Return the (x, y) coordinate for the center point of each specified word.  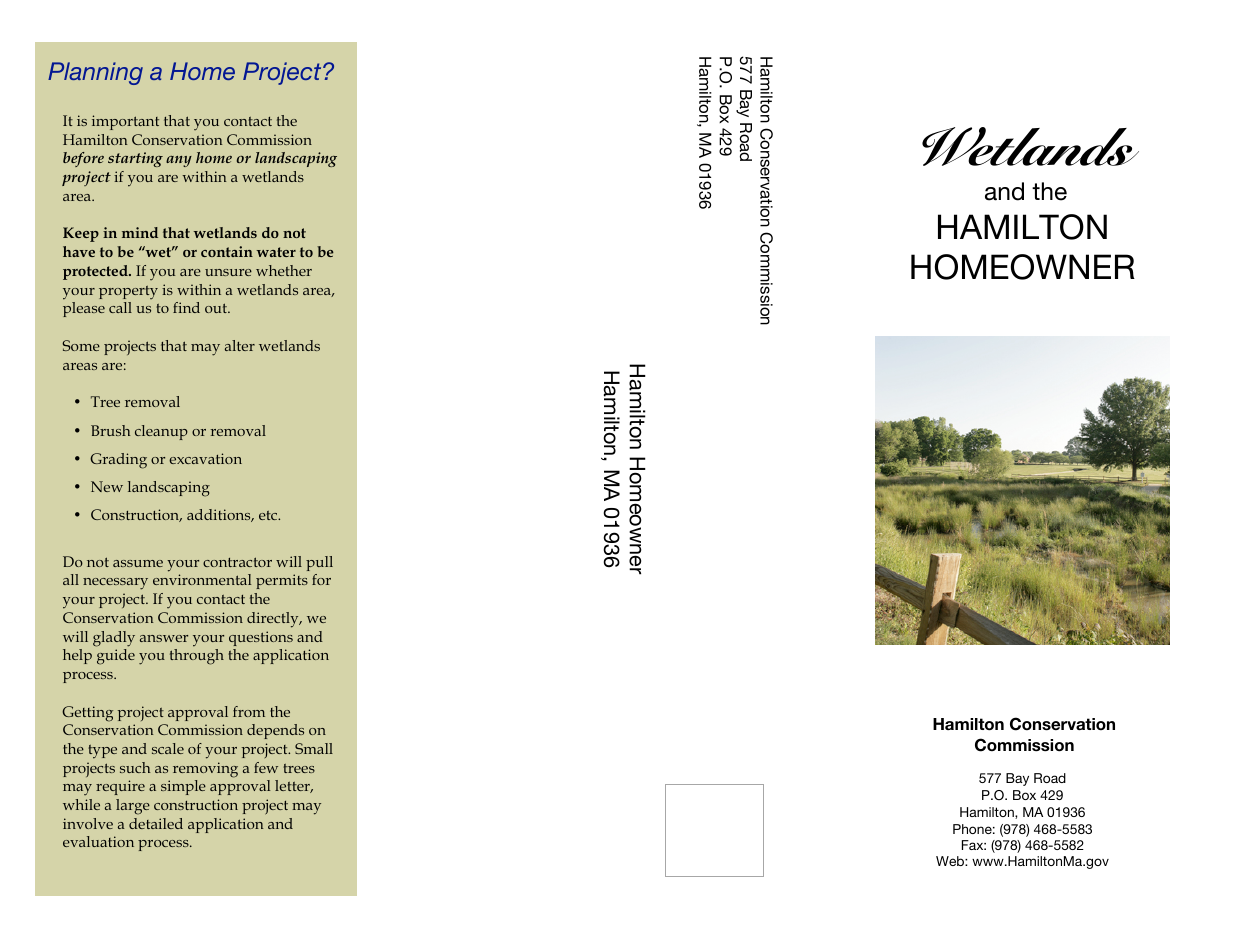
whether (284, 270)
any (179, 161)
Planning (95, 73)
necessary (115, 584)
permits (282, 581)
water (276, 252)
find (186, 307)
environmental (202, 579)
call (120, 307)
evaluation (98, 841)
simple (183, 787)
